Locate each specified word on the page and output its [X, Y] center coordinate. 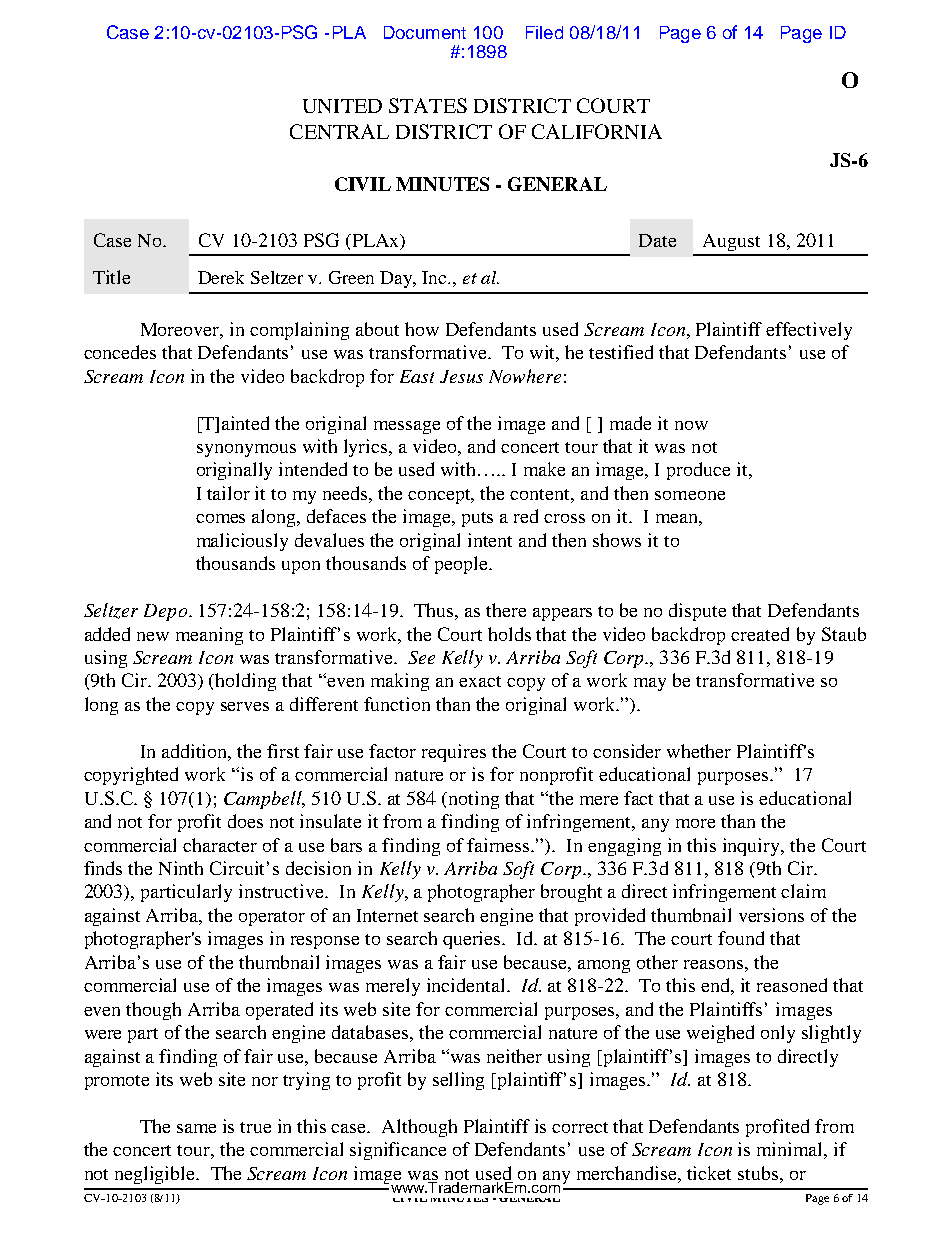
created [760, 634]
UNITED [342, 106]
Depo [165, 612]
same [196, 1128]
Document [425, 32]
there [506, 610]
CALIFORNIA [597, 131]
